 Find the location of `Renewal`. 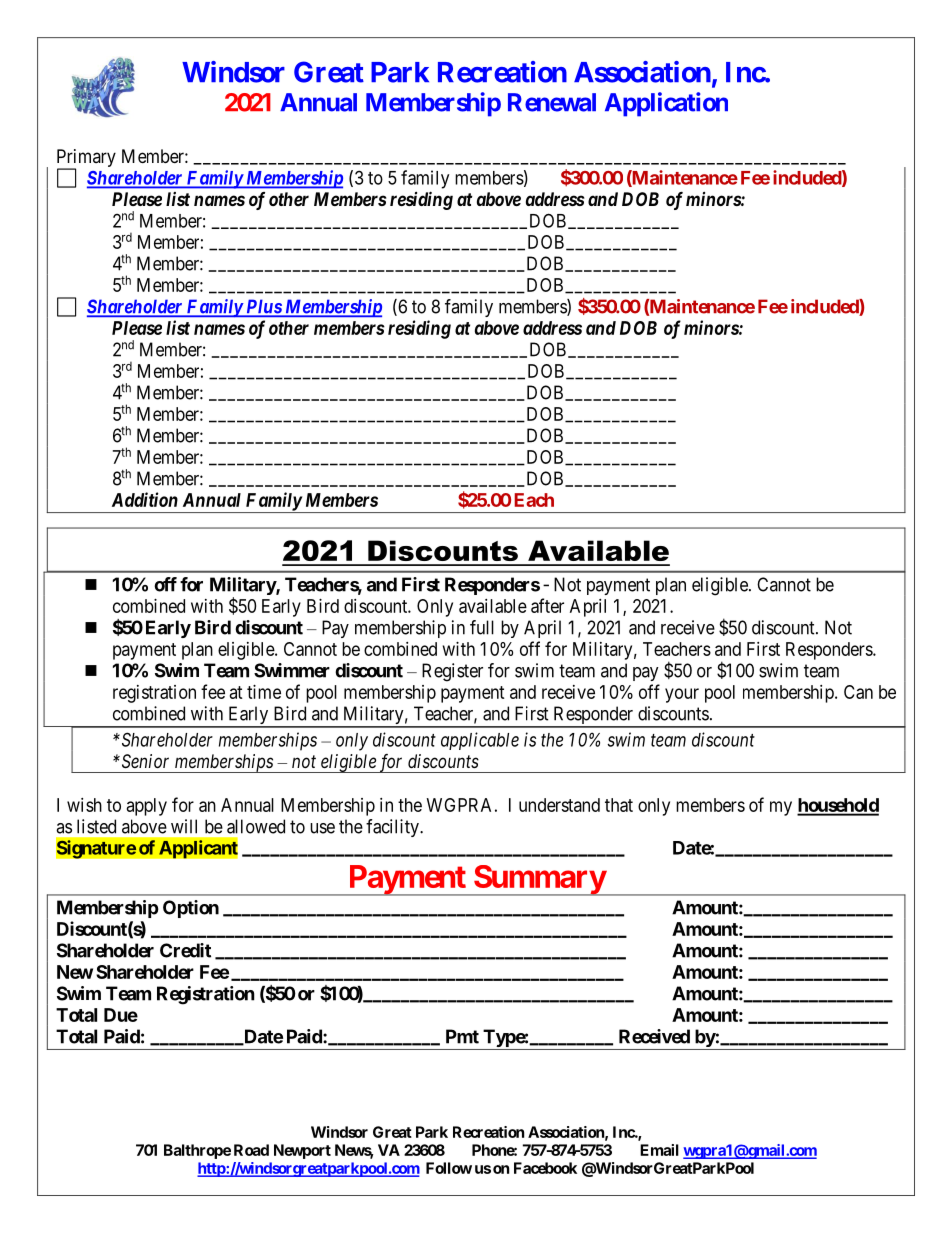

Renewal is located at coordinates (552, 102).
